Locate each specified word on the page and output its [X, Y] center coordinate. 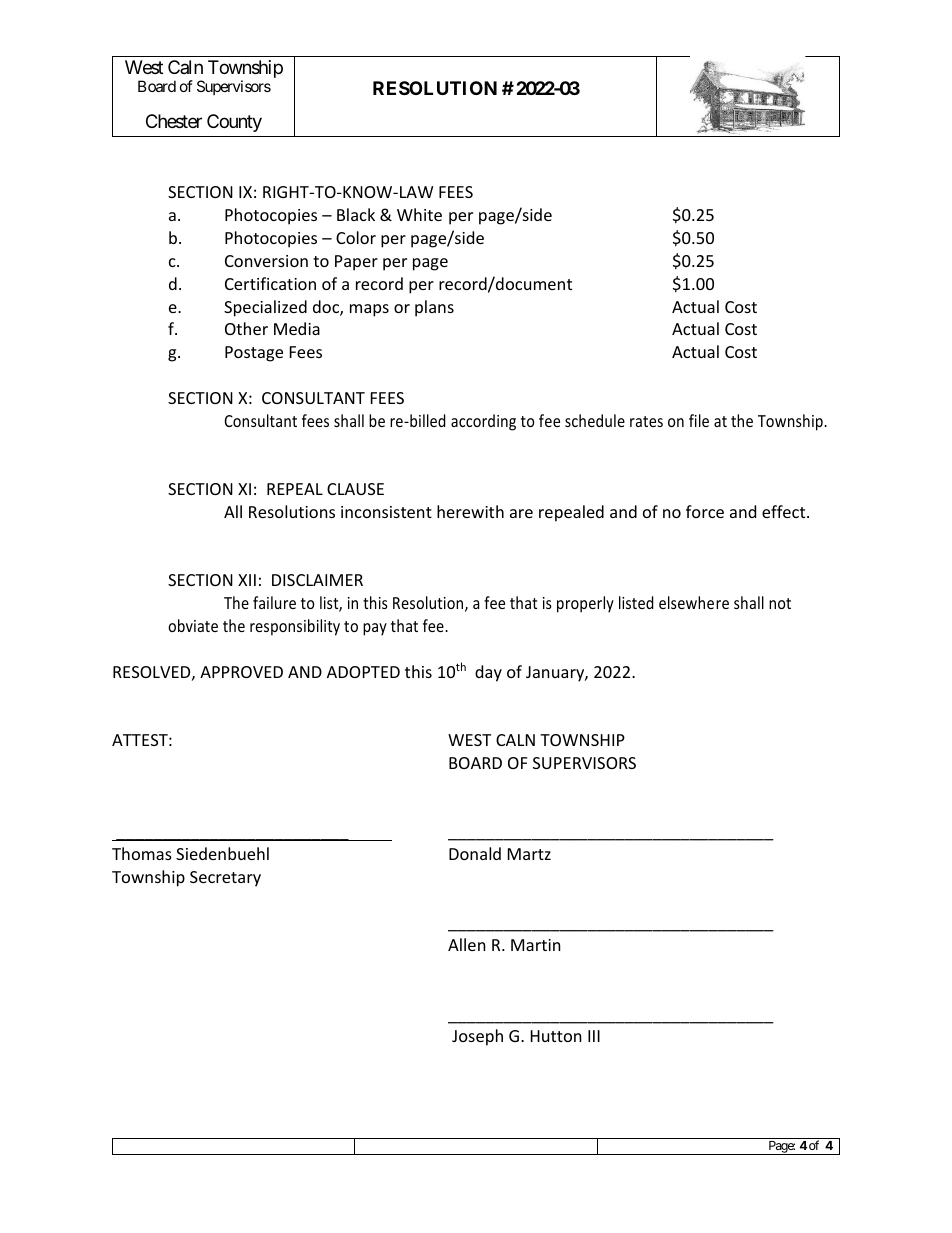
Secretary [225, 879]
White [419, 214]
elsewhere [694, 602]
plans [434, 308]
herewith [470, 511]
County [234, 123]
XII [247, 580]
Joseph [477, 1037]
